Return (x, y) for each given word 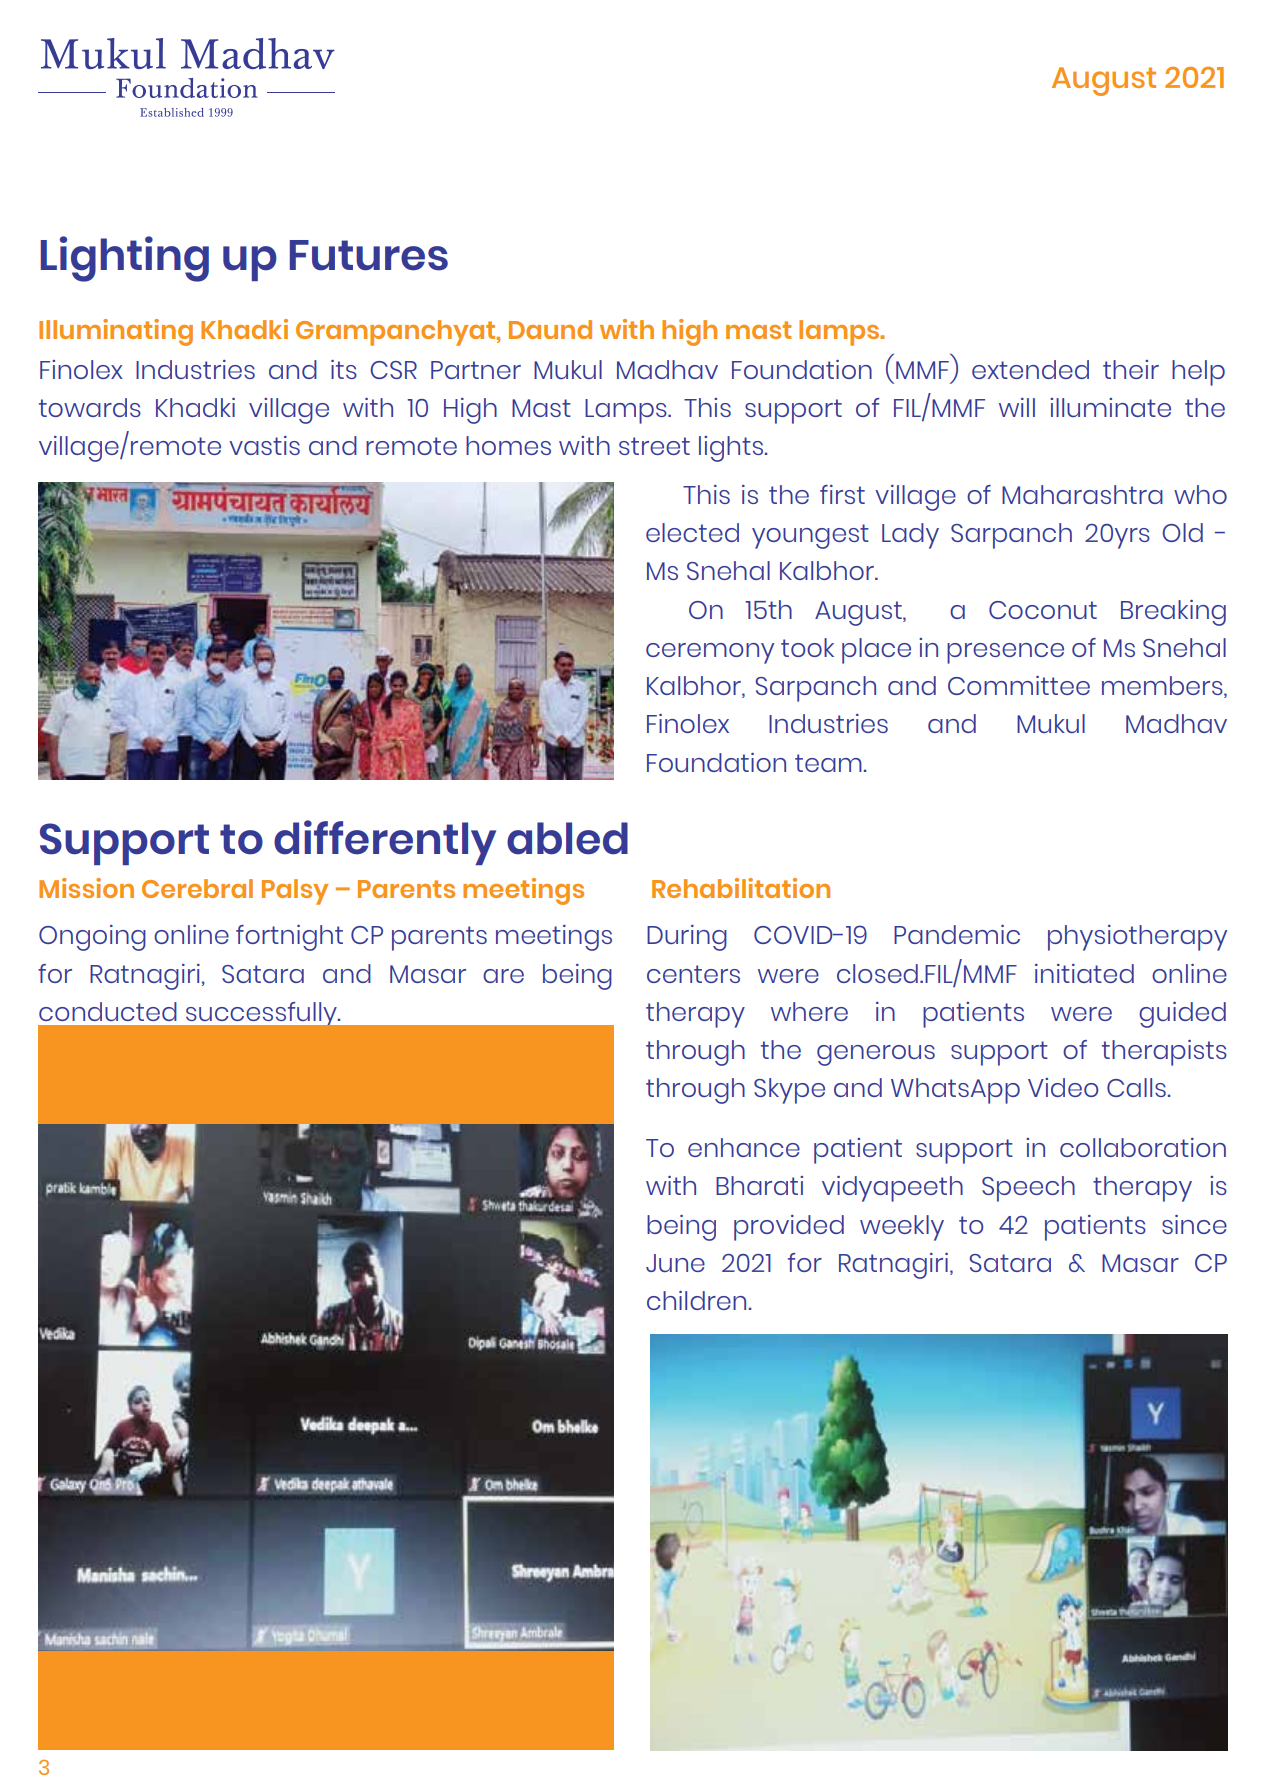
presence (1005, 653)
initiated (1084, 973)
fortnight (289, 938)
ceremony (710, 653)
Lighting (125, 259)
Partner (476, 370)
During (687, 938)
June (675, 1263)
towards (90, 407)
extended (1030, 369)
